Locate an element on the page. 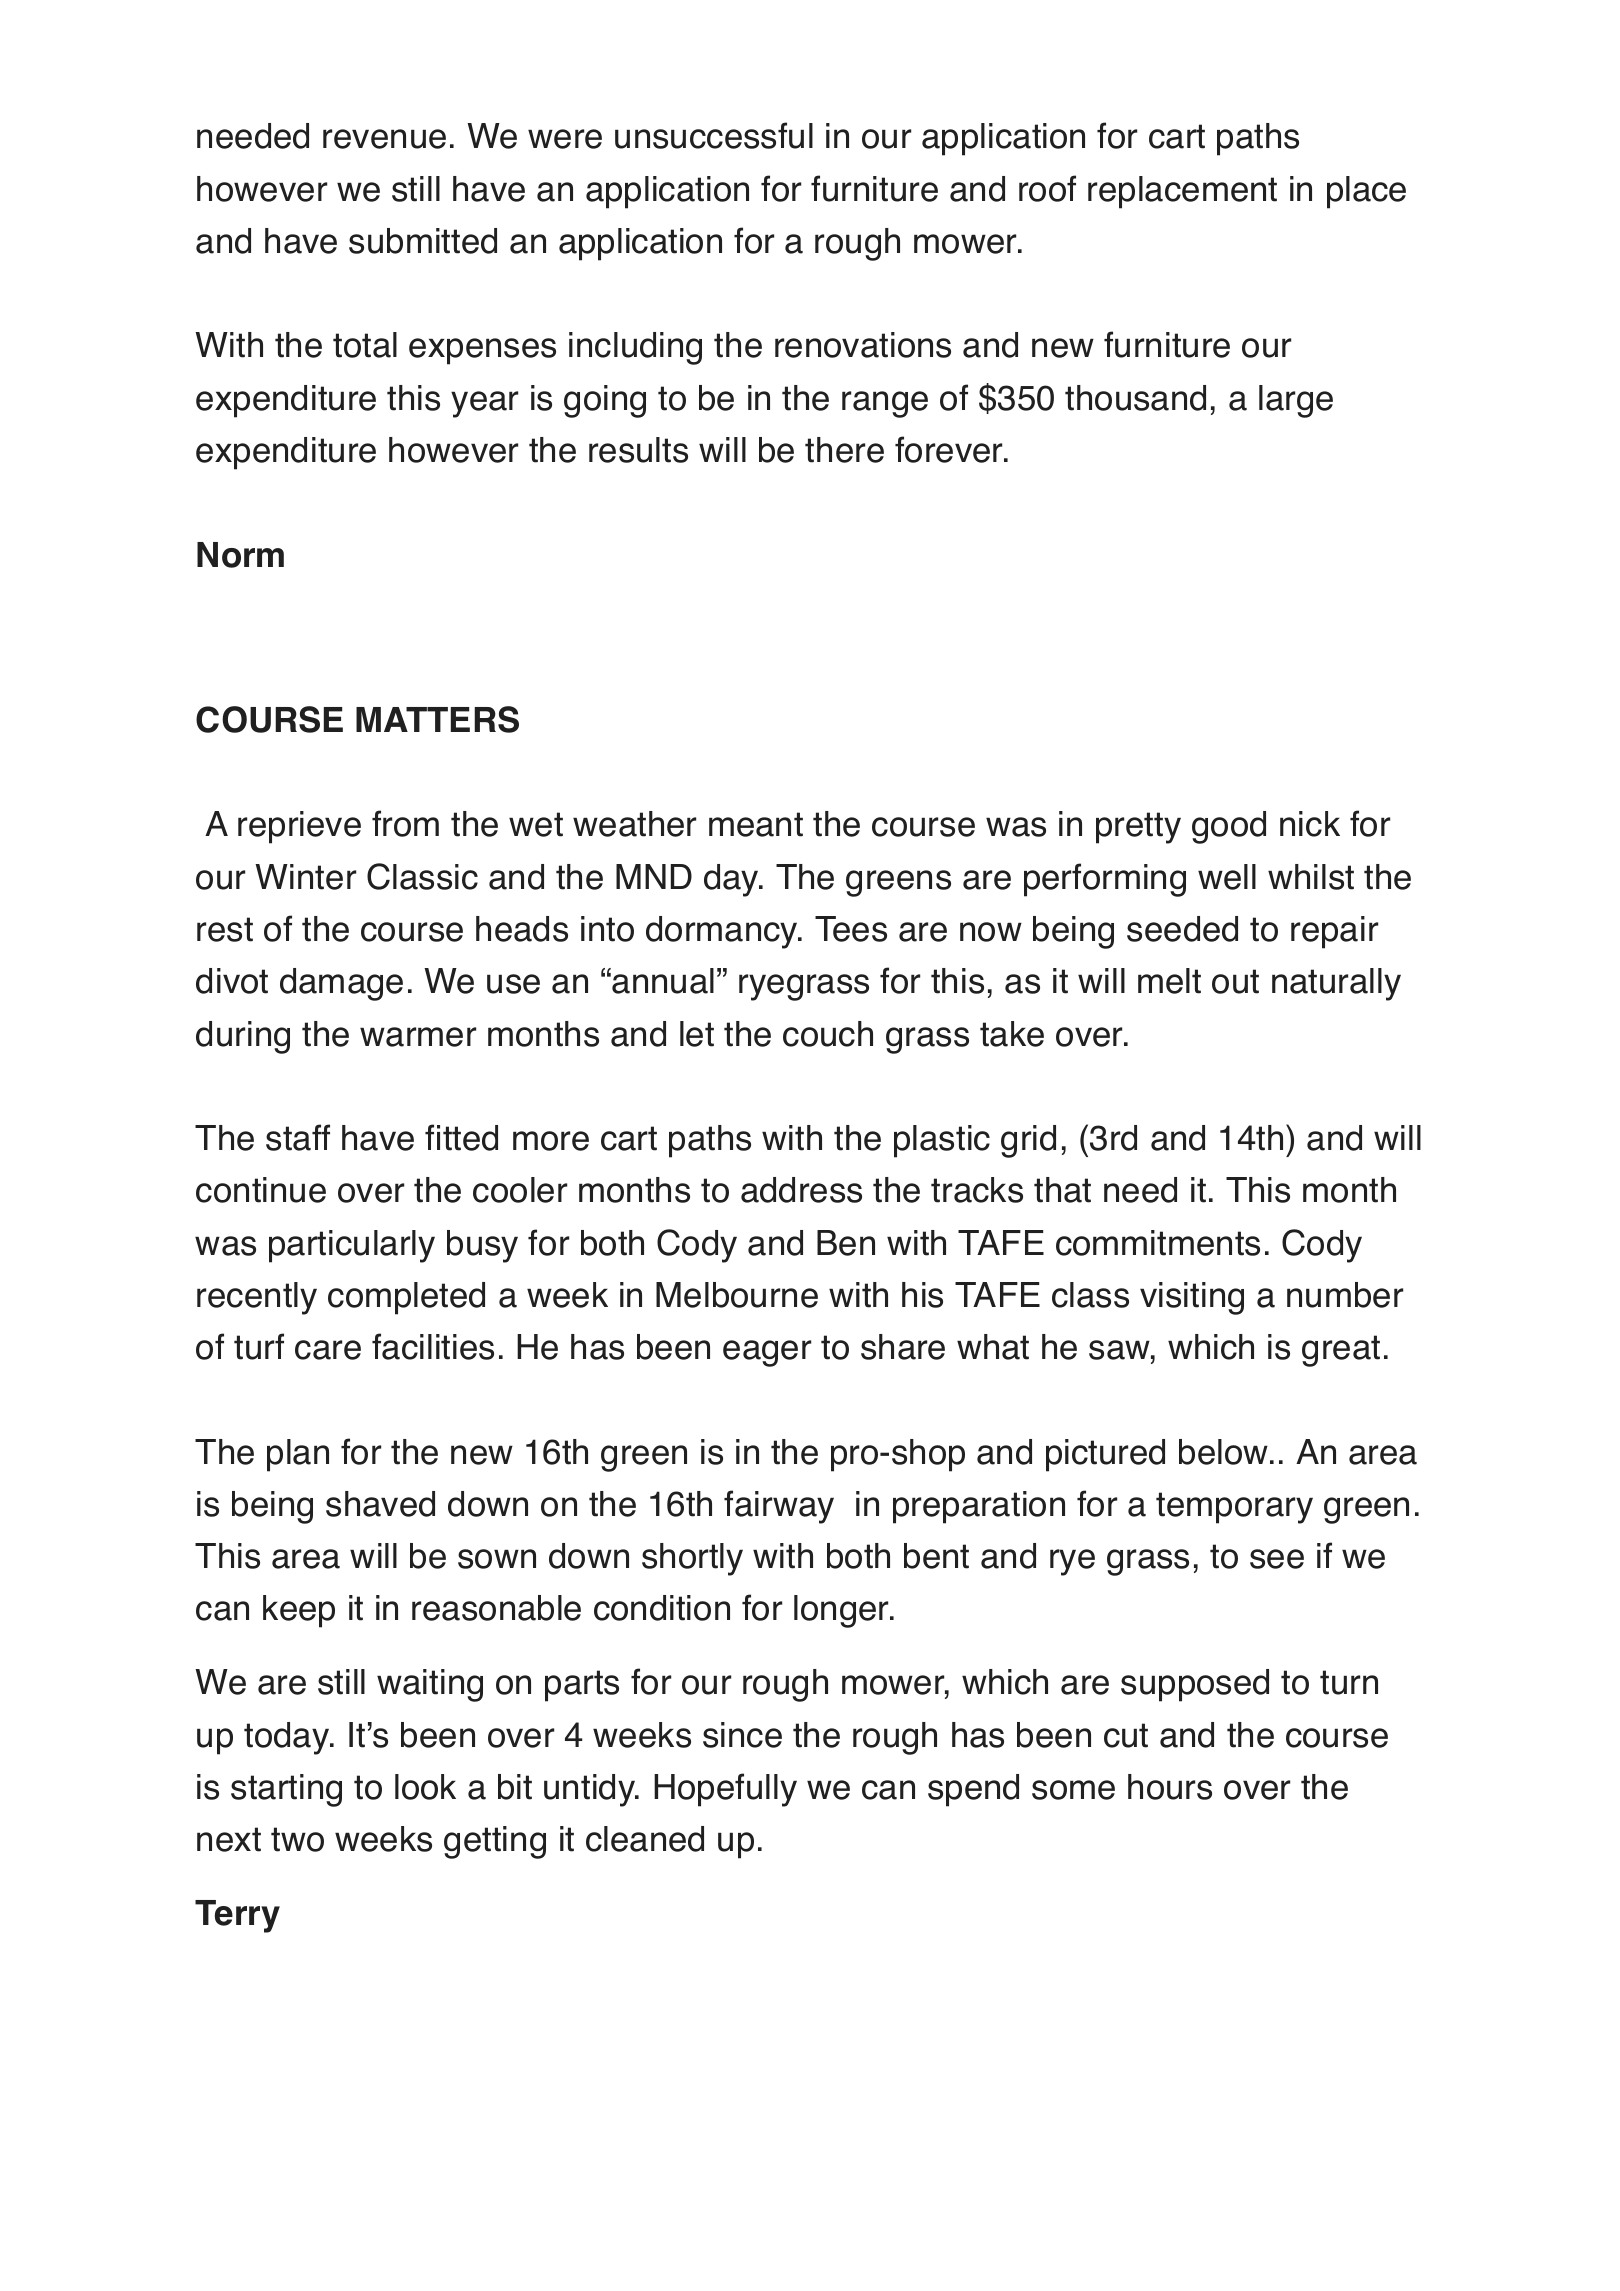 The image size is (1620, 2291). unsuccessful is located at coordinates (714, 135).
